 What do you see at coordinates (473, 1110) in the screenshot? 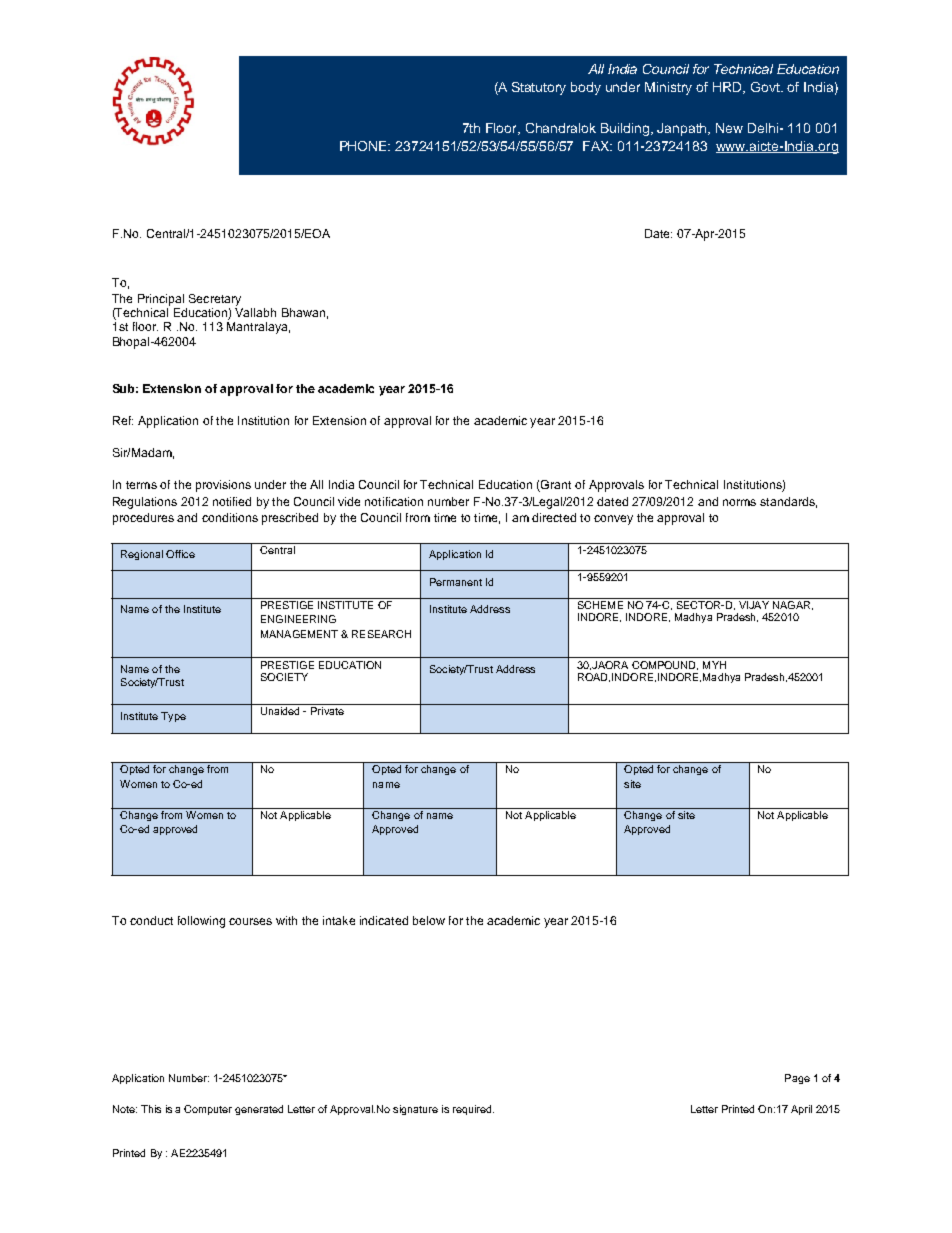
I see `required` at bounding box center [473, 1110].
